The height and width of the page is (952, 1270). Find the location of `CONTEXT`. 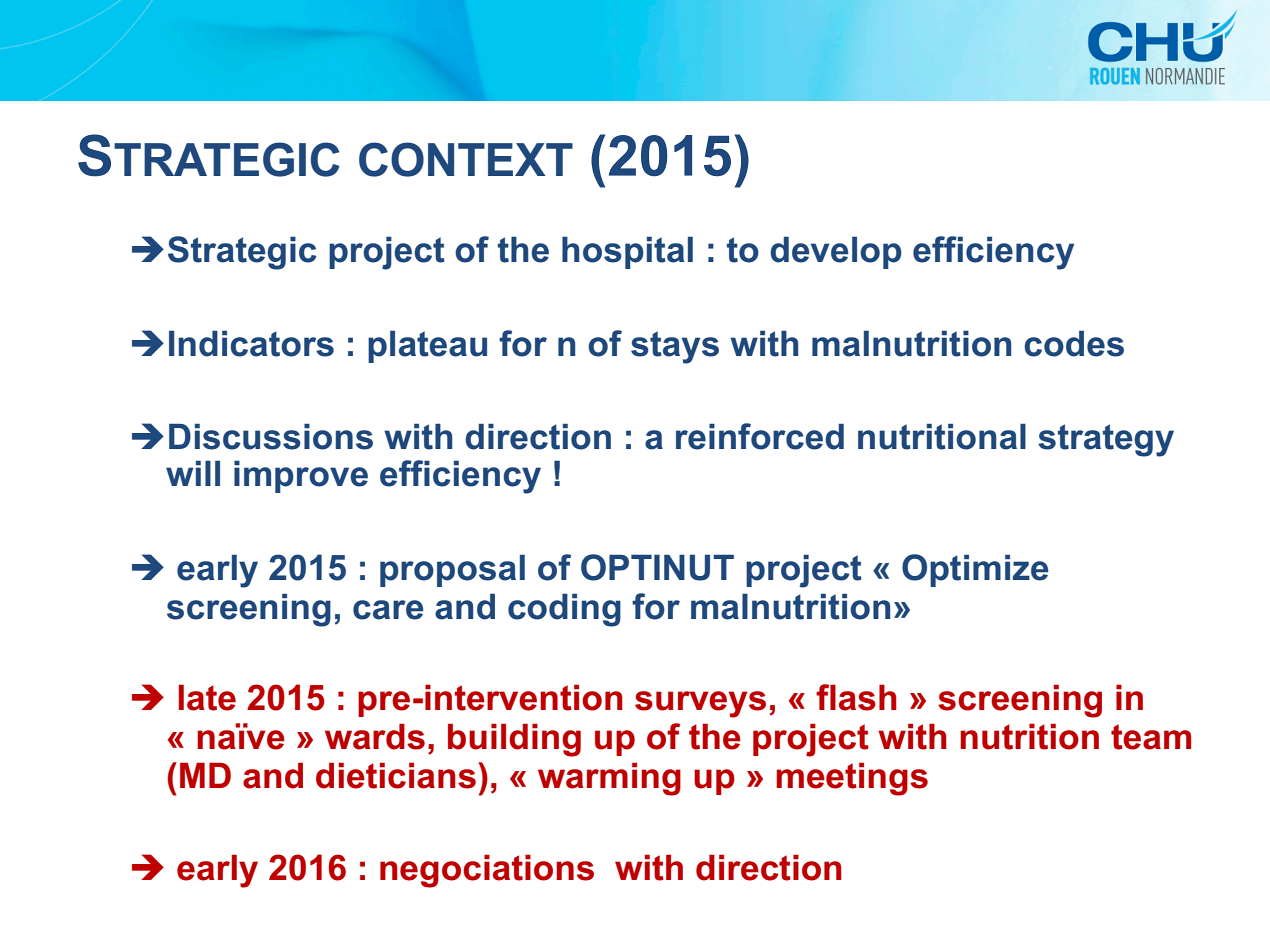

CONTEXT is located at coordinates (466, 159).
